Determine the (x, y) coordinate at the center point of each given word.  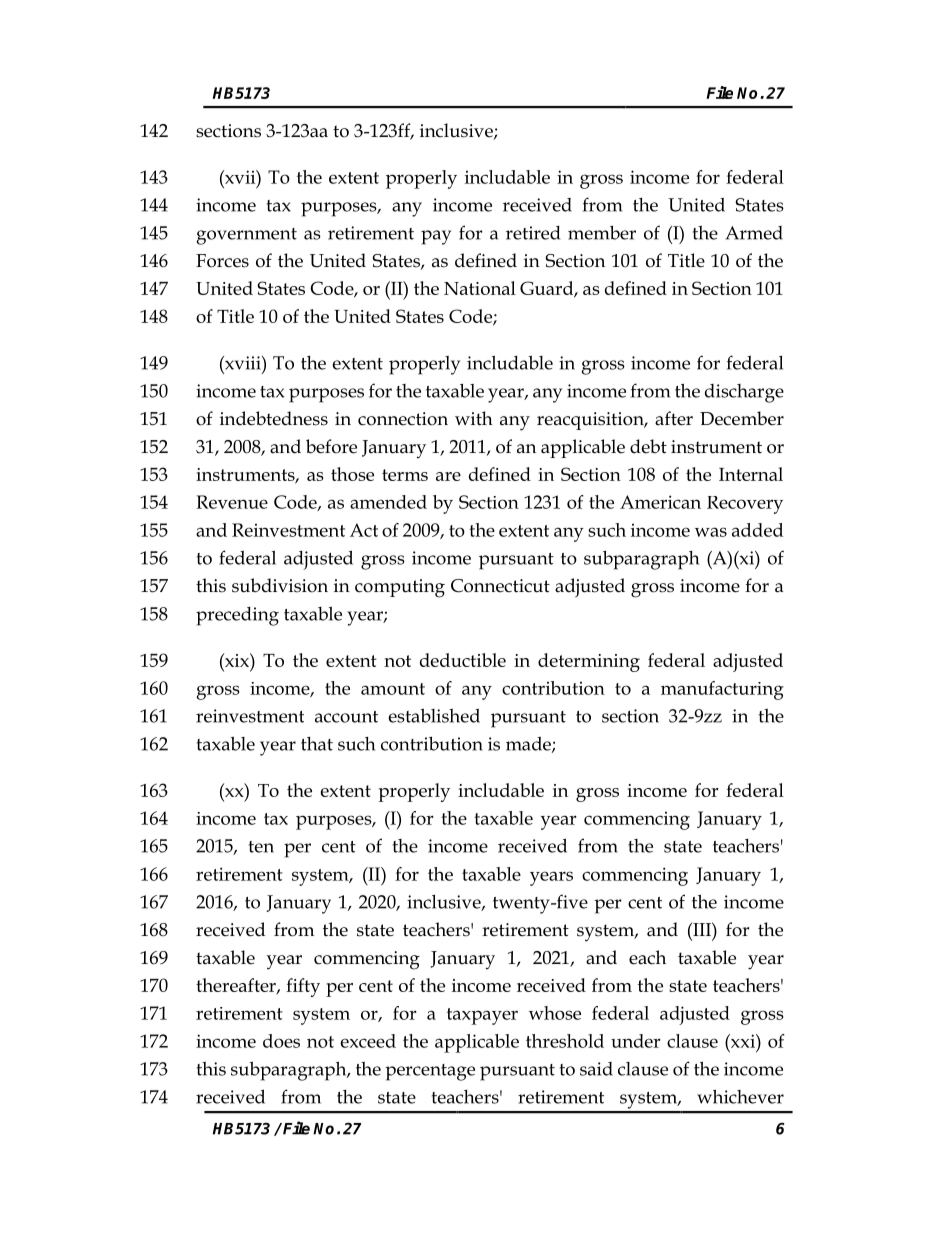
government (247, 236)
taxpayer (482, 1016)
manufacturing (722, 690)
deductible (463, 660)
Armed (754, 233)
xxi (743, 1041)
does (281, 1041)
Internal (751, 474)
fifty (303, 987)
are (448, 476)
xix (237, 660)
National (480, 288)
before (331, 446)
